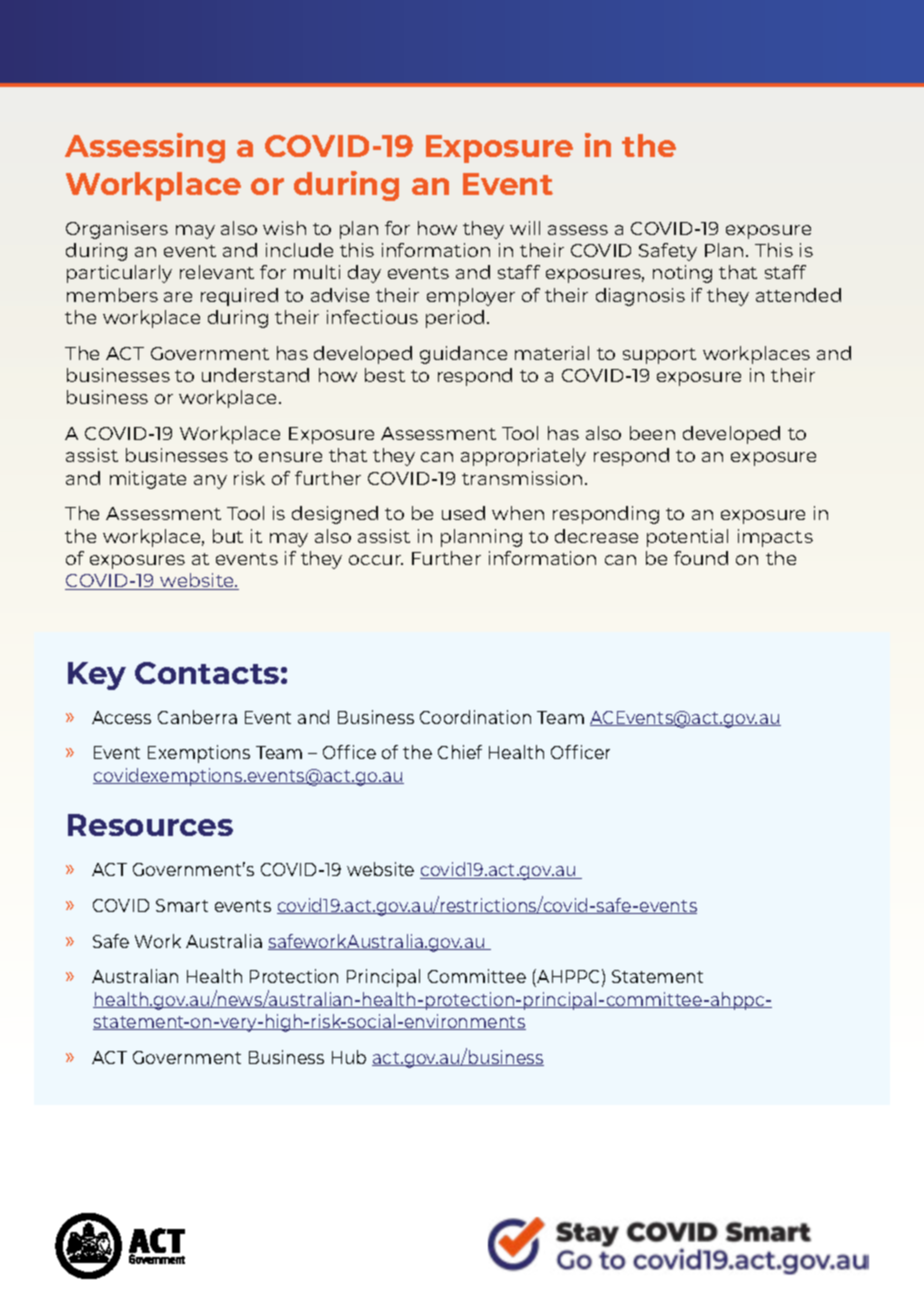 This image has width=924, height=1308. Describe the element at coordinates (682, 274) in the image. I see `noting` at that location.
